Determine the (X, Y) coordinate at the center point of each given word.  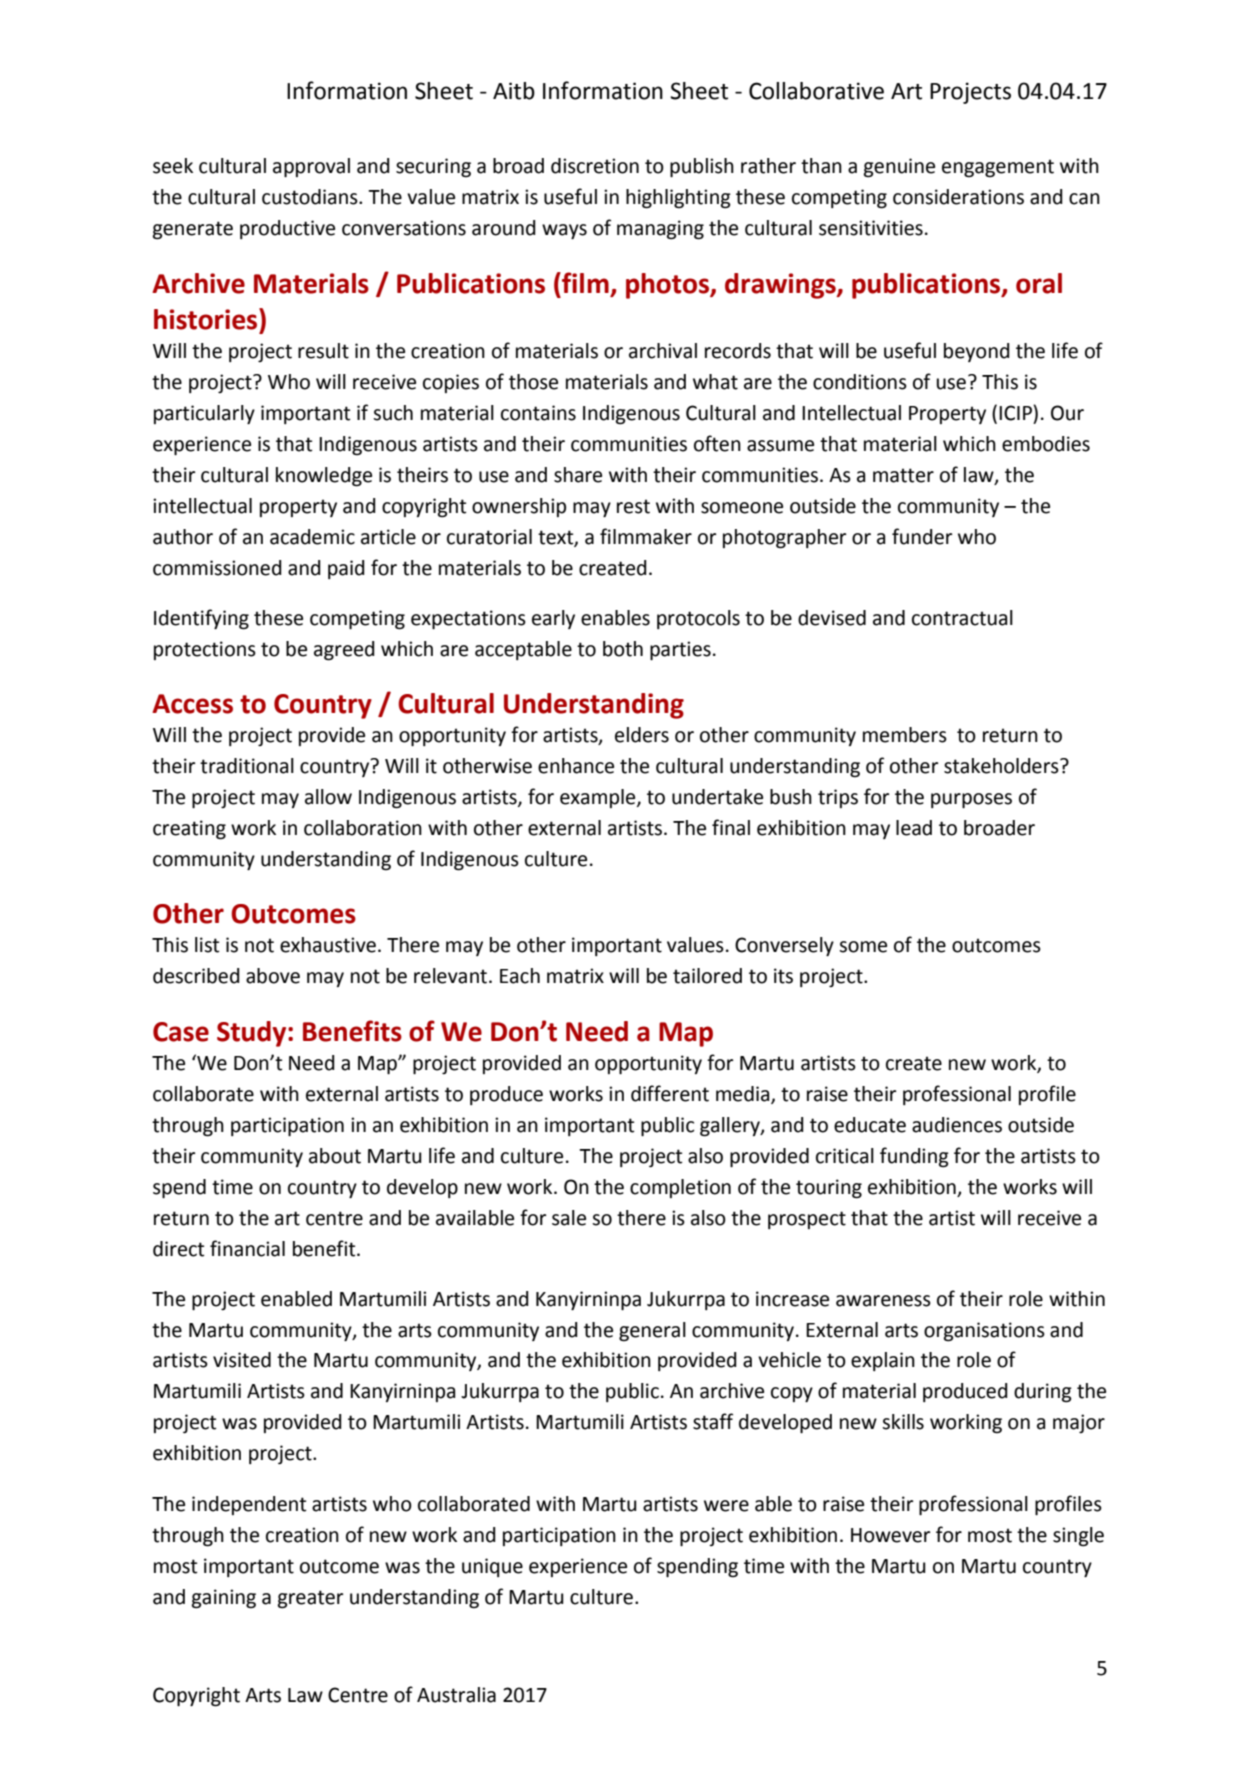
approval (311, 167)
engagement (998, 168)
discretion (595, 166)
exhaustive (328, 945)
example (599, 798)
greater (310, 1599)
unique (492, 1567)
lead (914, 828)
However (890, 1535)
